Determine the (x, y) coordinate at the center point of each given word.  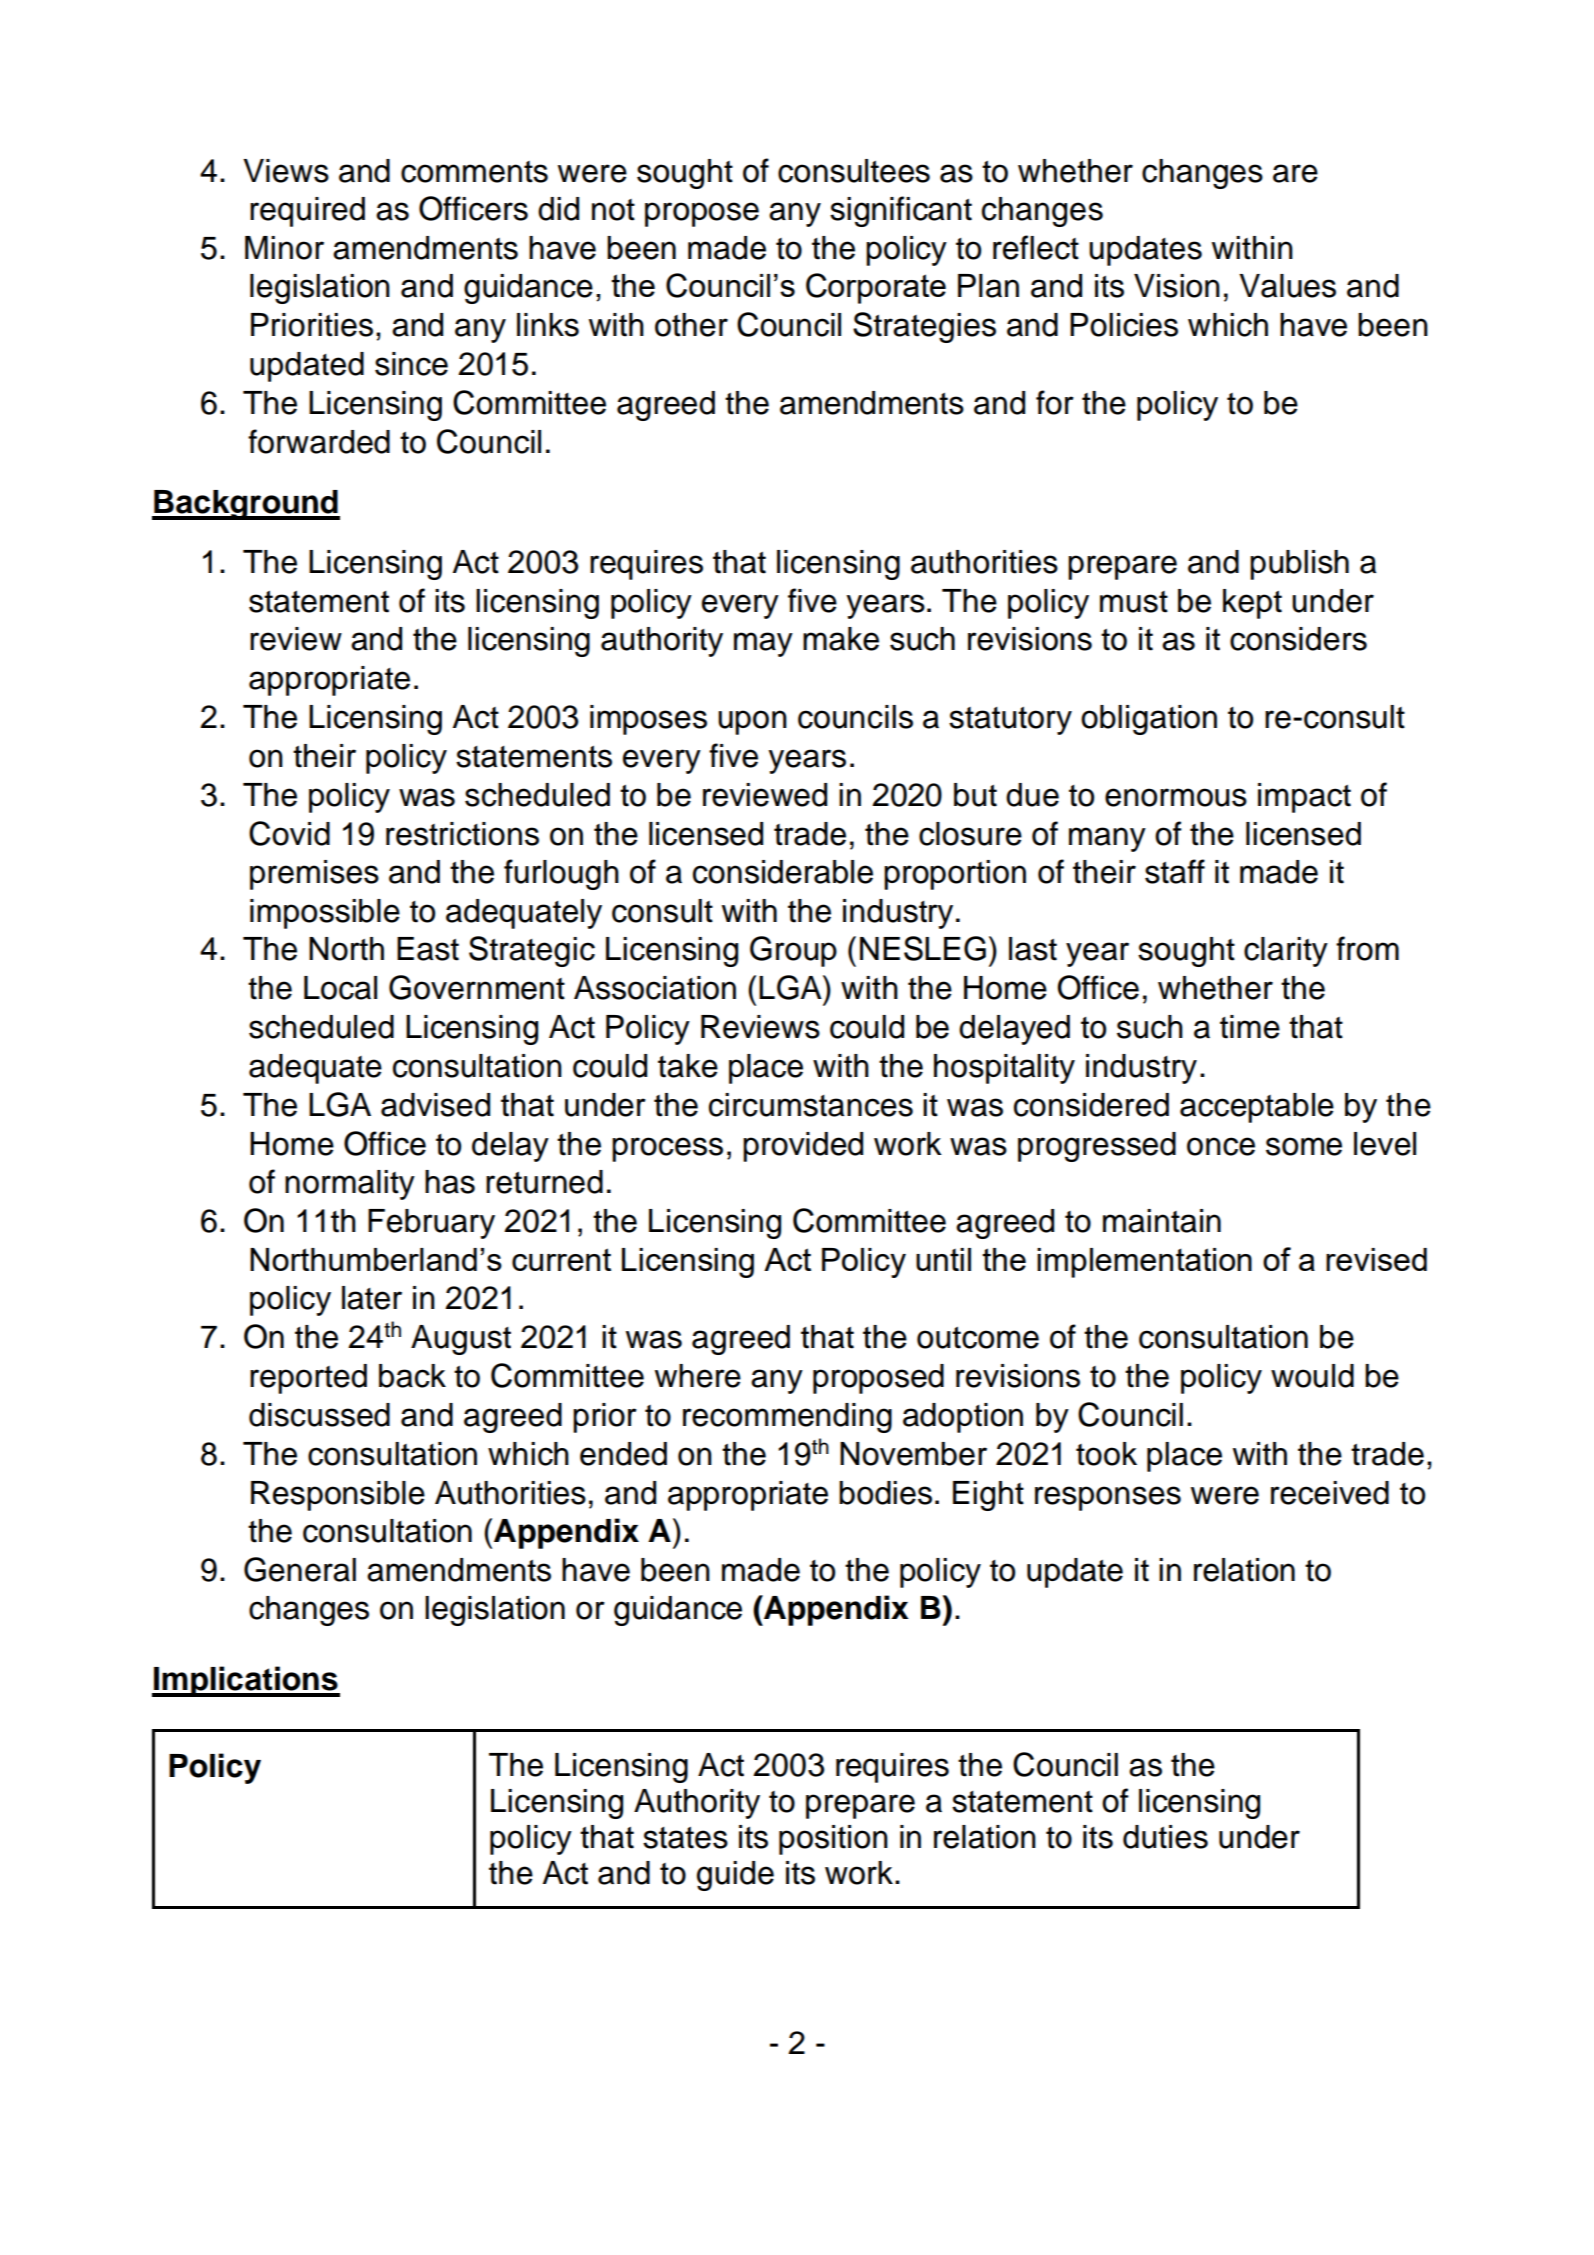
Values (1287, 286)
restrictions (462, 834)
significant (901, 211)
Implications (246, 1681)
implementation (1144, 1263)
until (943, 1259)
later (372, 1298)
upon (752, 722)
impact (1304, 798)
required (307, 212)
